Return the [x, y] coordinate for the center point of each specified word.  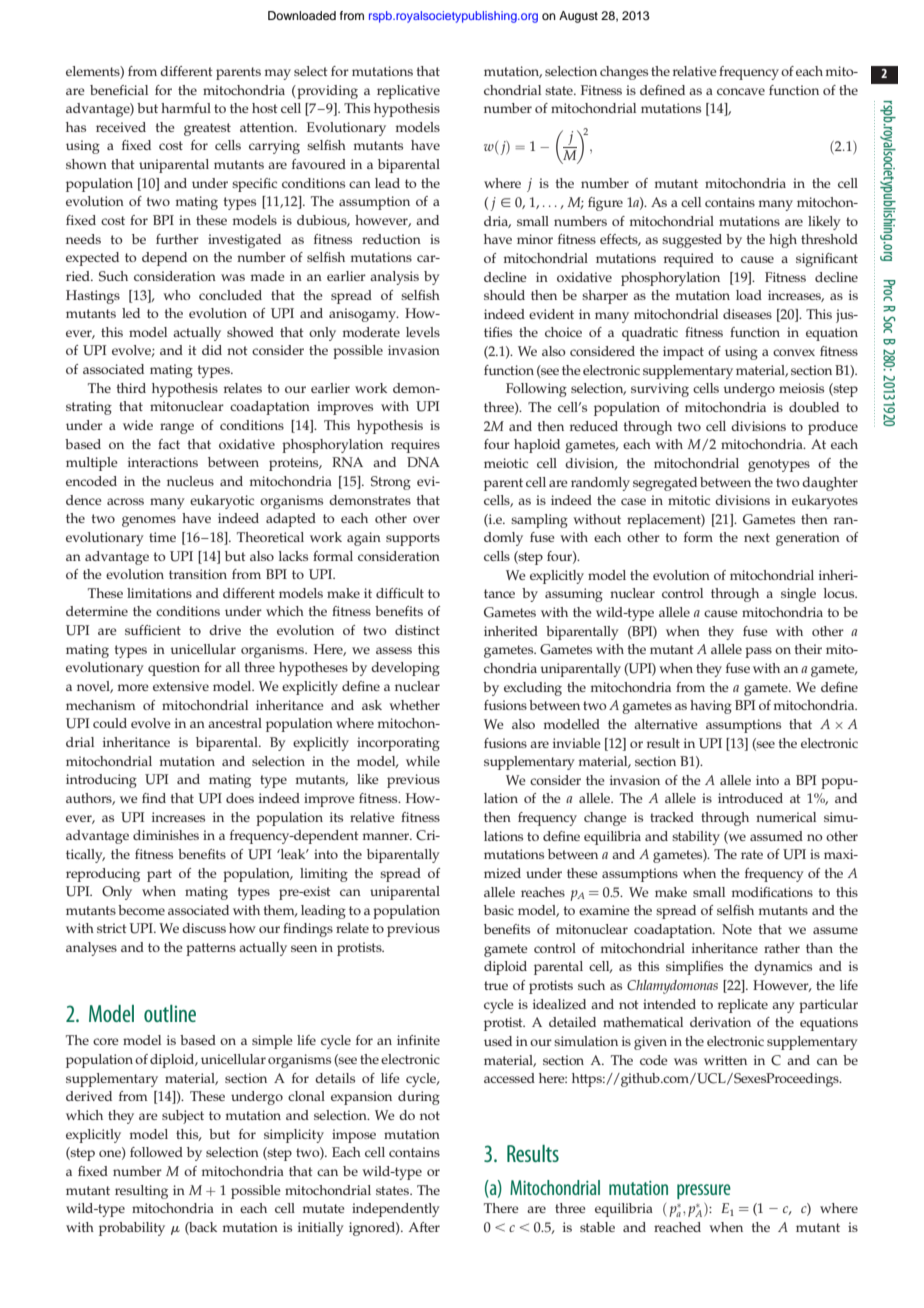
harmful [186, 108]
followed [156, 1152]
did [212, 350]
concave [741, 91]
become [141, 910]
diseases [747, 314]
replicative [408, 92]
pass [758, 652]
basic [499, 910]
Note [737, 929]
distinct [417, 630]
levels [423, 332]
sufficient [153, 630]
